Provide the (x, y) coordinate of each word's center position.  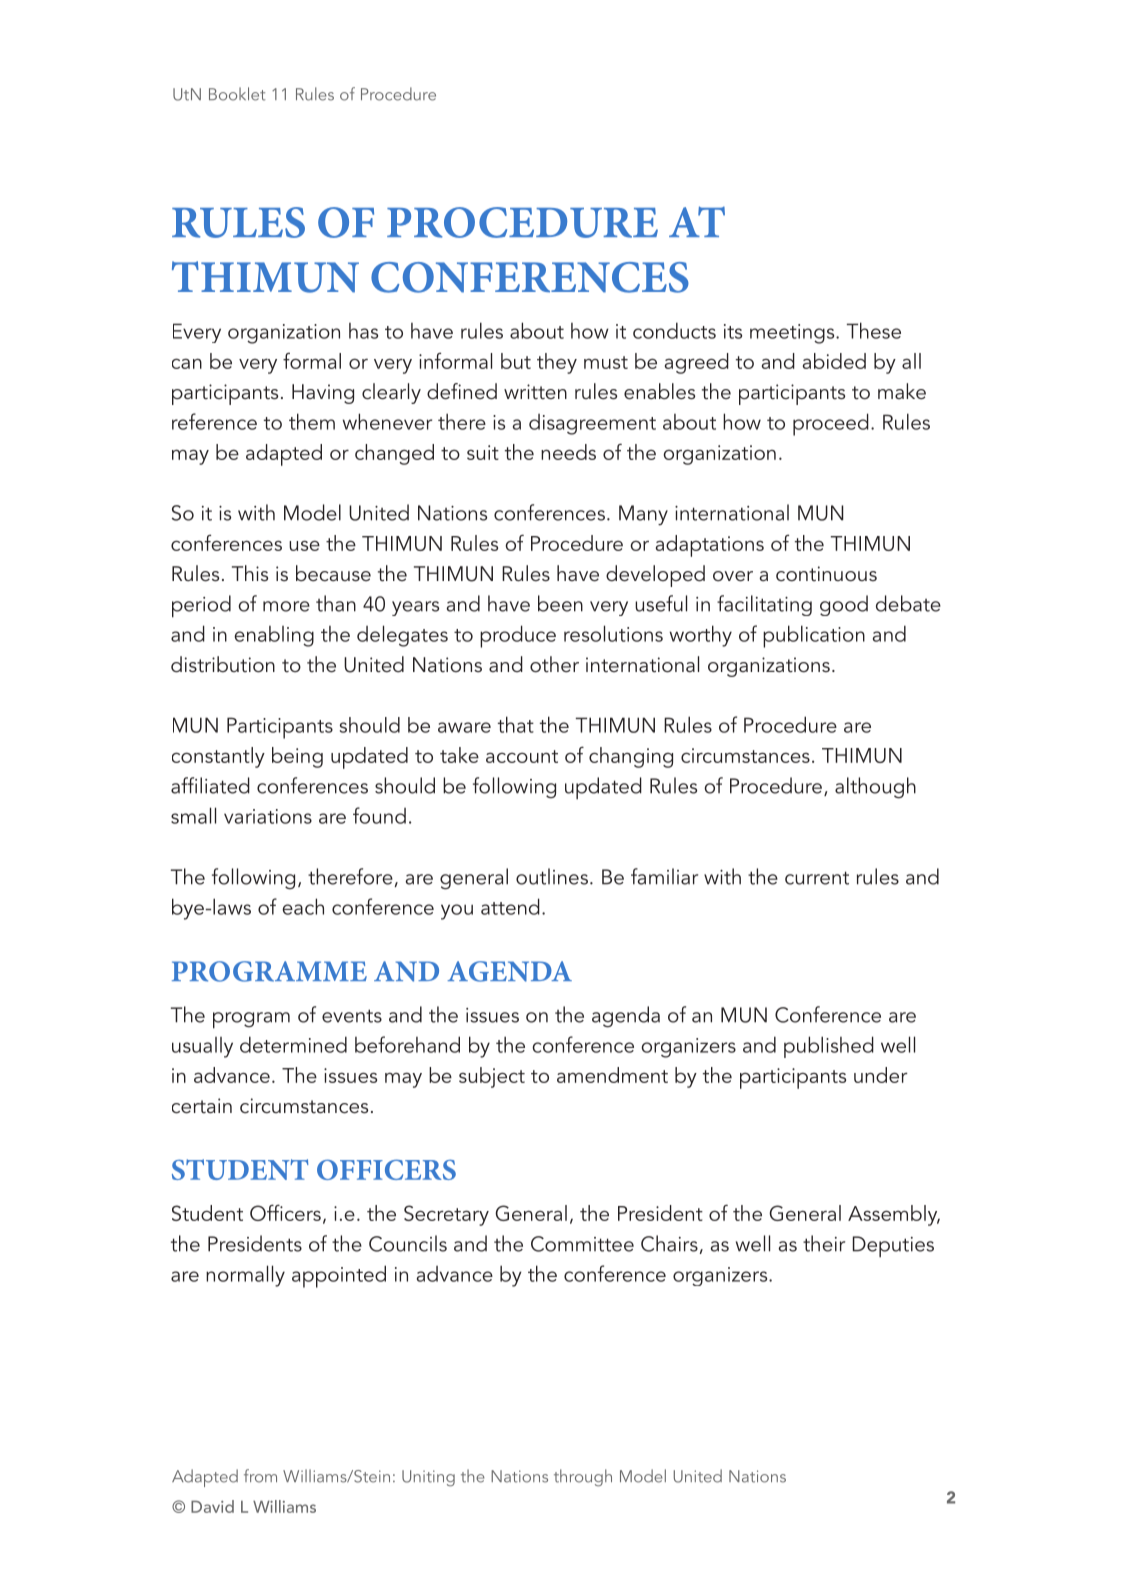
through (583, 1477)
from (260, 1476)
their (824, 1243)
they (557, 363)
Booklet (237, 94)
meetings (793, 334)
